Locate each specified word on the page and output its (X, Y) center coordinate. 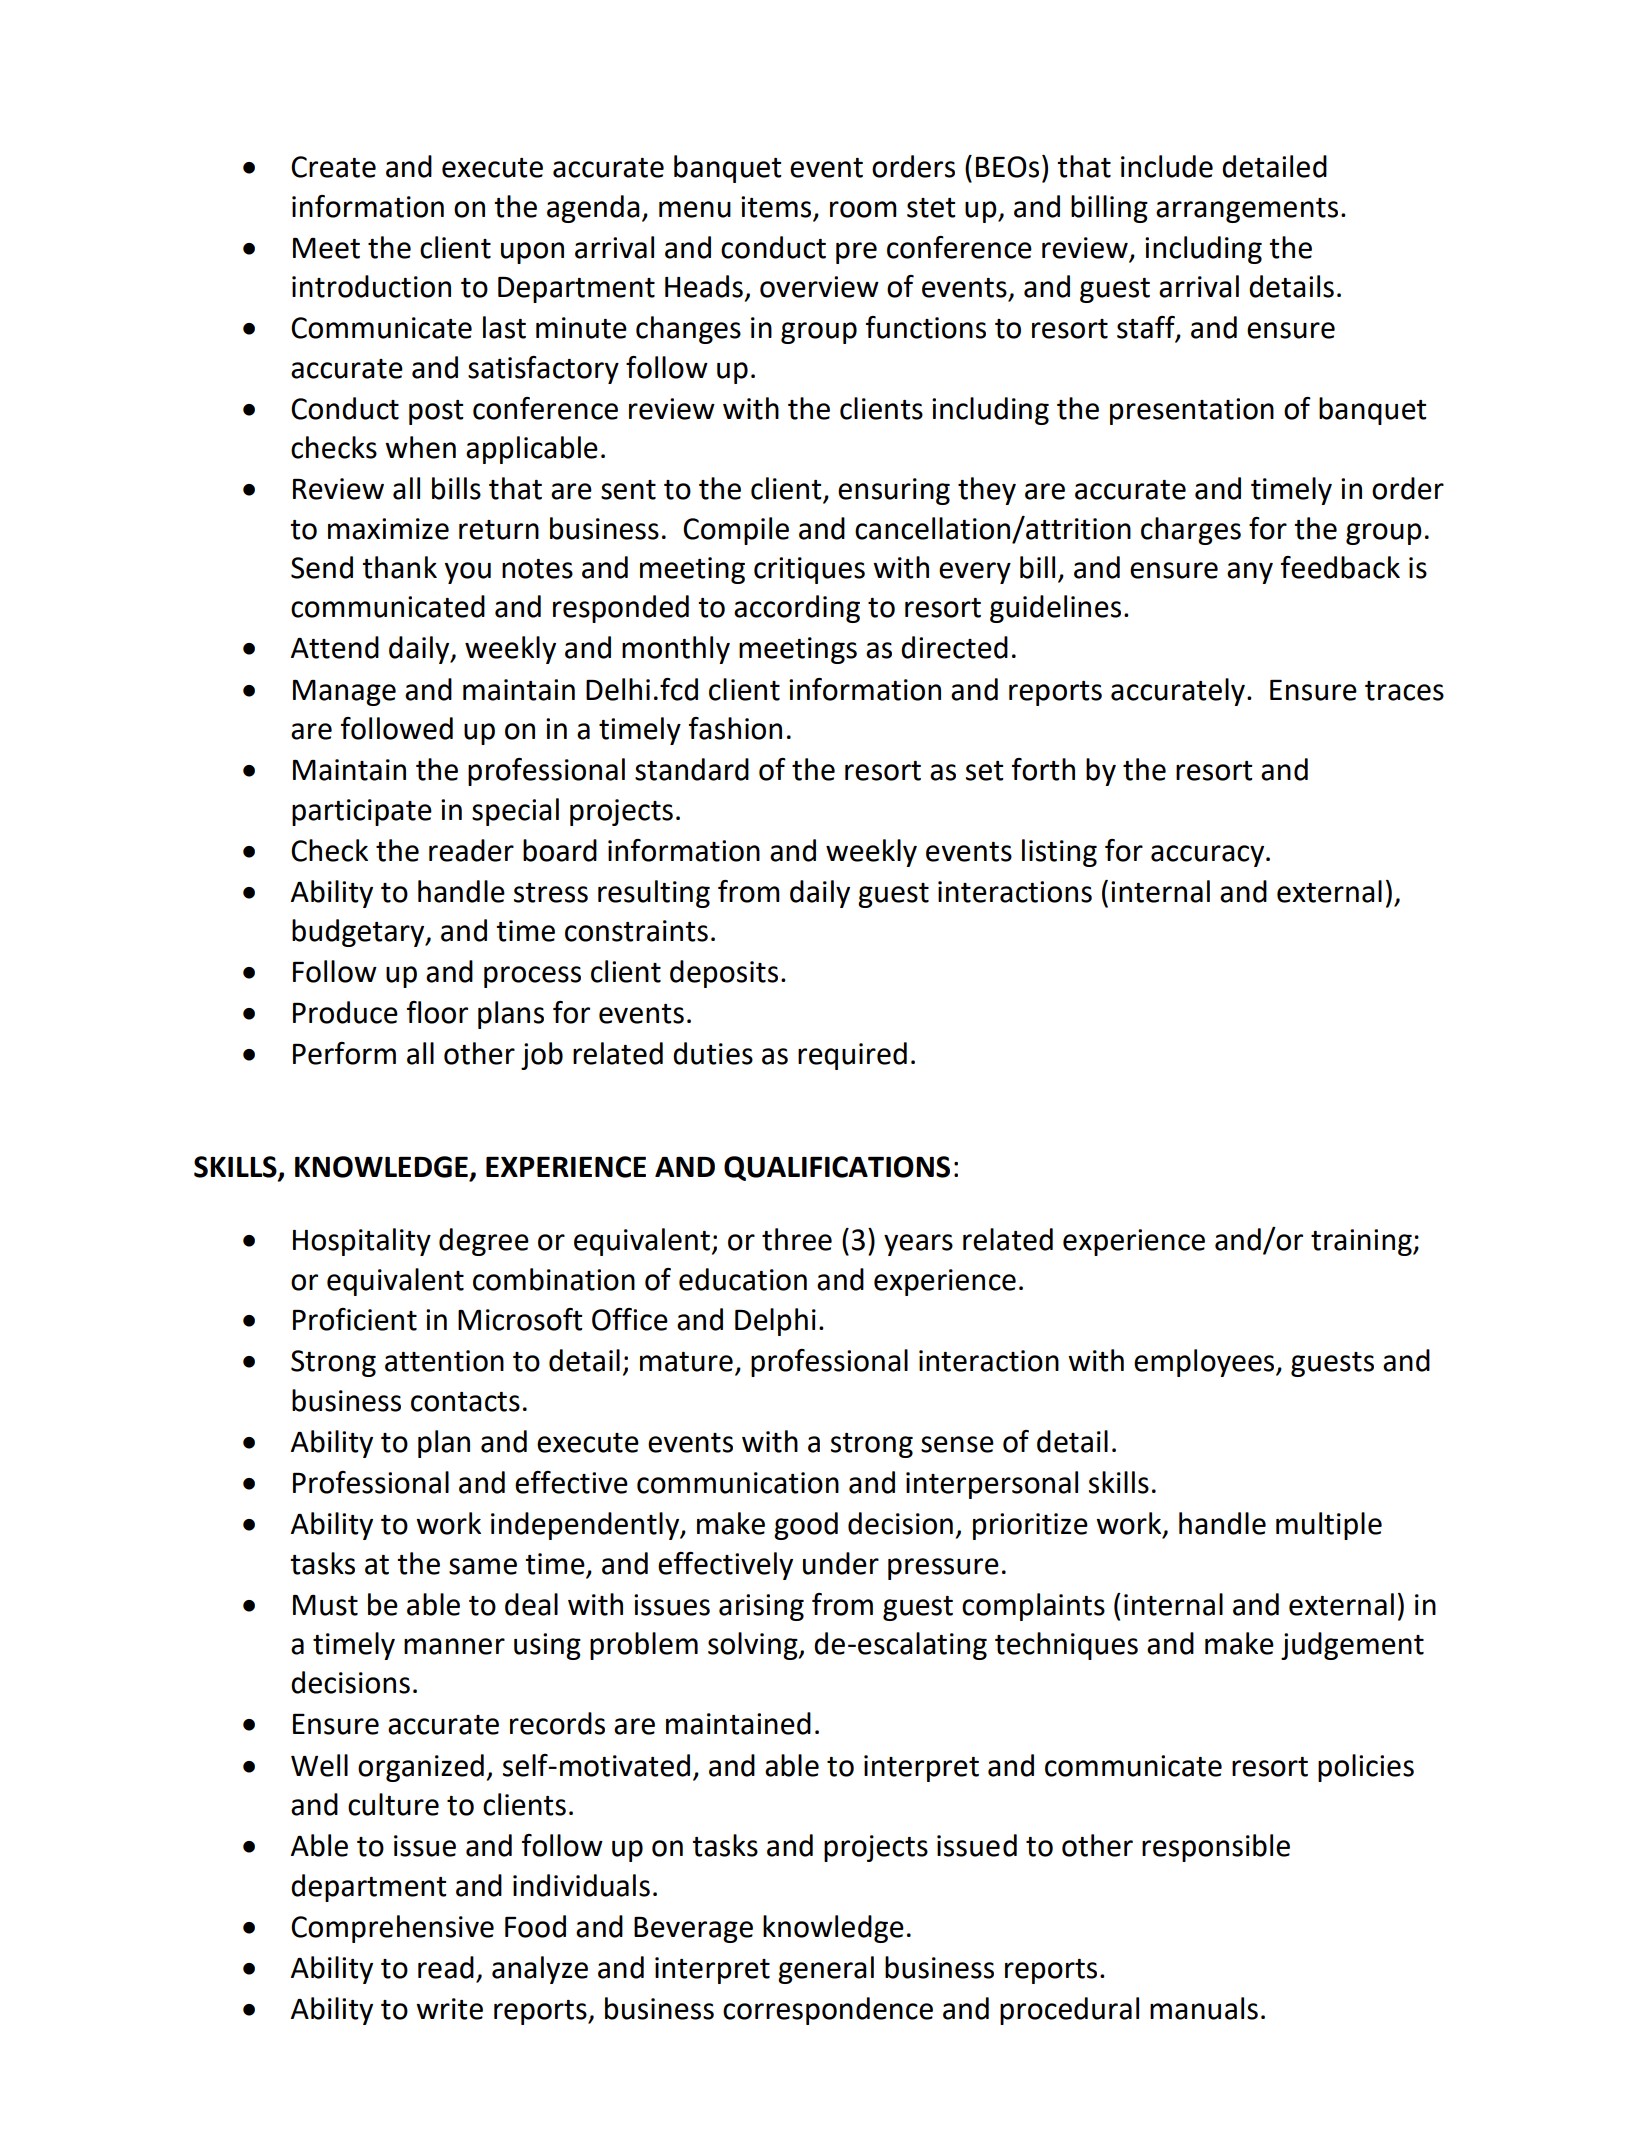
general (826, 1970)
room (863, 209)
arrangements (1247, 210)
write (449, 2009)
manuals (1204, 2008)
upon (532, 253)
